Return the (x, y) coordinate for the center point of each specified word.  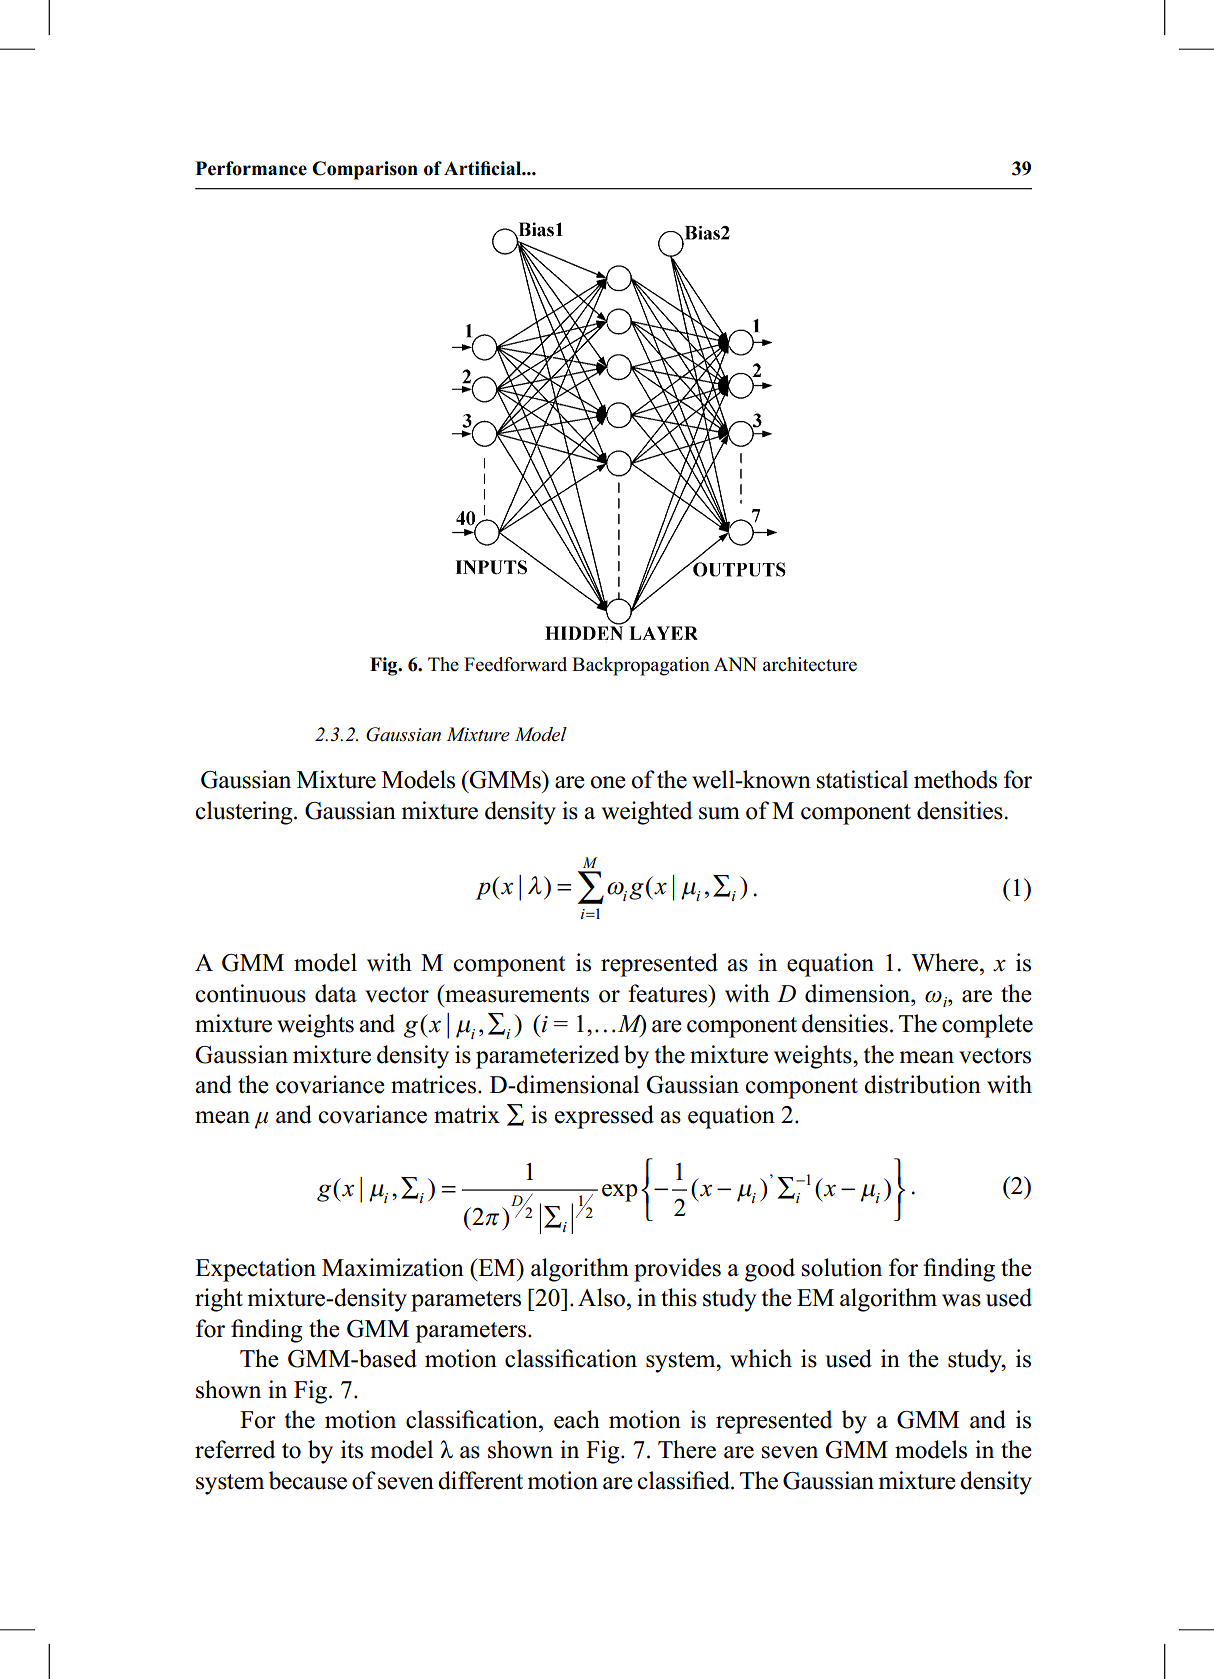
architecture (810, 664)
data (336, 993)
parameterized (547, 1057)
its (352, 1449)
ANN (735, 664)
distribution (922, 1084)
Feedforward (515, 664)
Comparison (365, 170)
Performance (251, 168)
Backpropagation (641, 666)
